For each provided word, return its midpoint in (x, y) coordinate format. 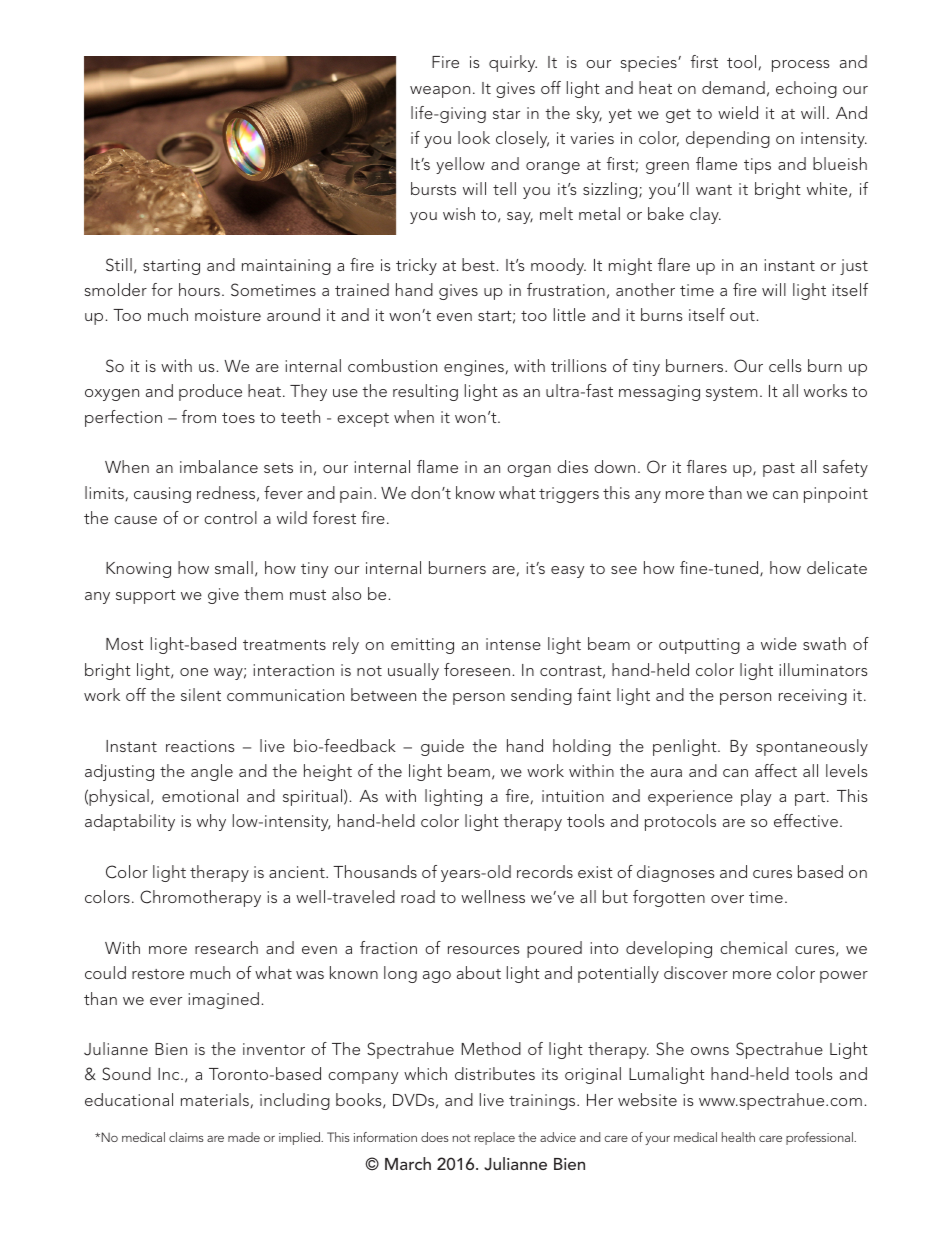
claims (186, 1137)
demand (733, 87)
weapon (440, 92)
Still (119, 265)
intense (513, 644)
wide (779, 643)
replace (494, 1138)
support (146, 597)
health (738, 1137)
